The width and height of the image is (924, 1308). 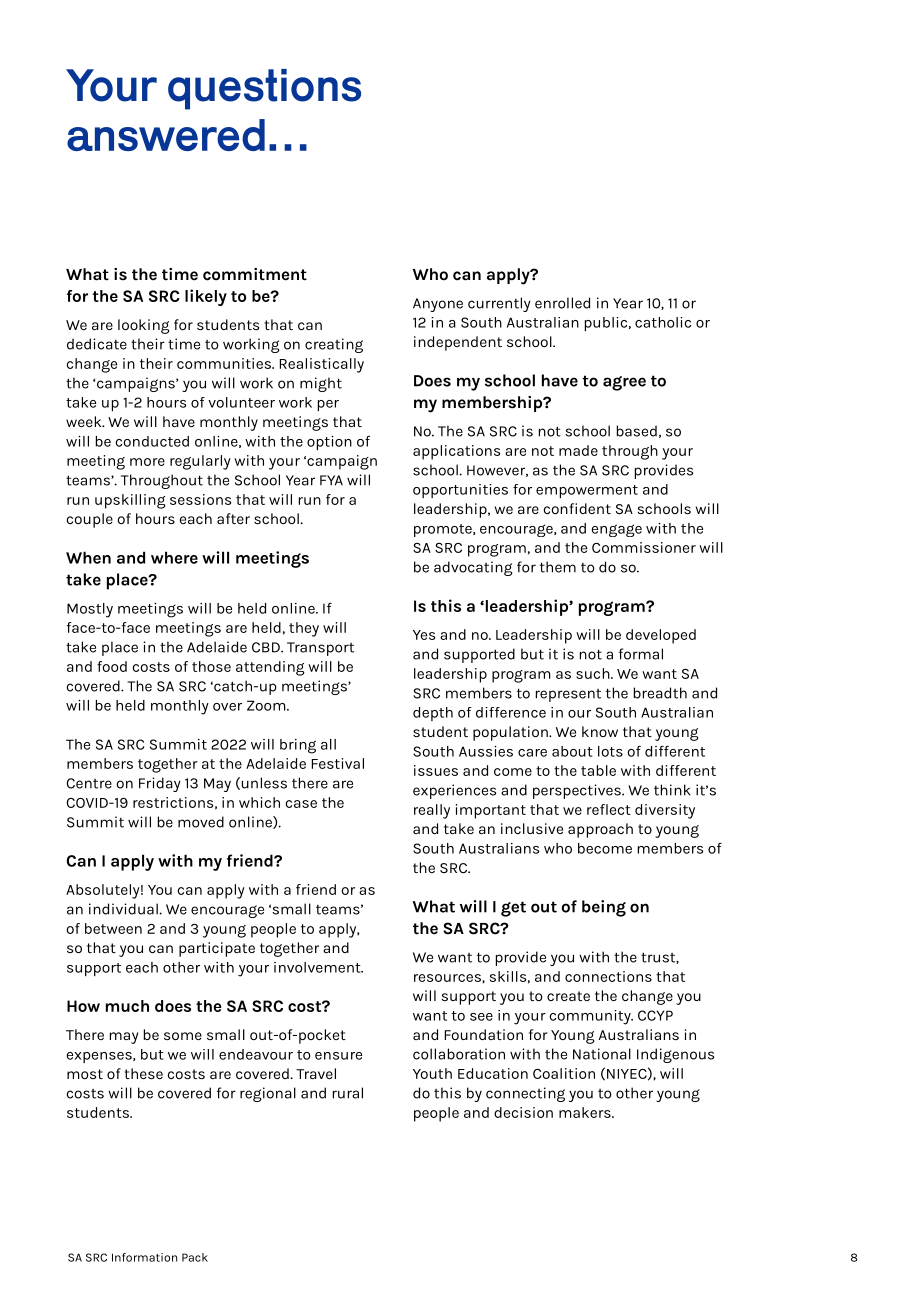 What do you see at coordinates (600, 830) in the image?
I see `approach` at bounding box center [600, 830].
